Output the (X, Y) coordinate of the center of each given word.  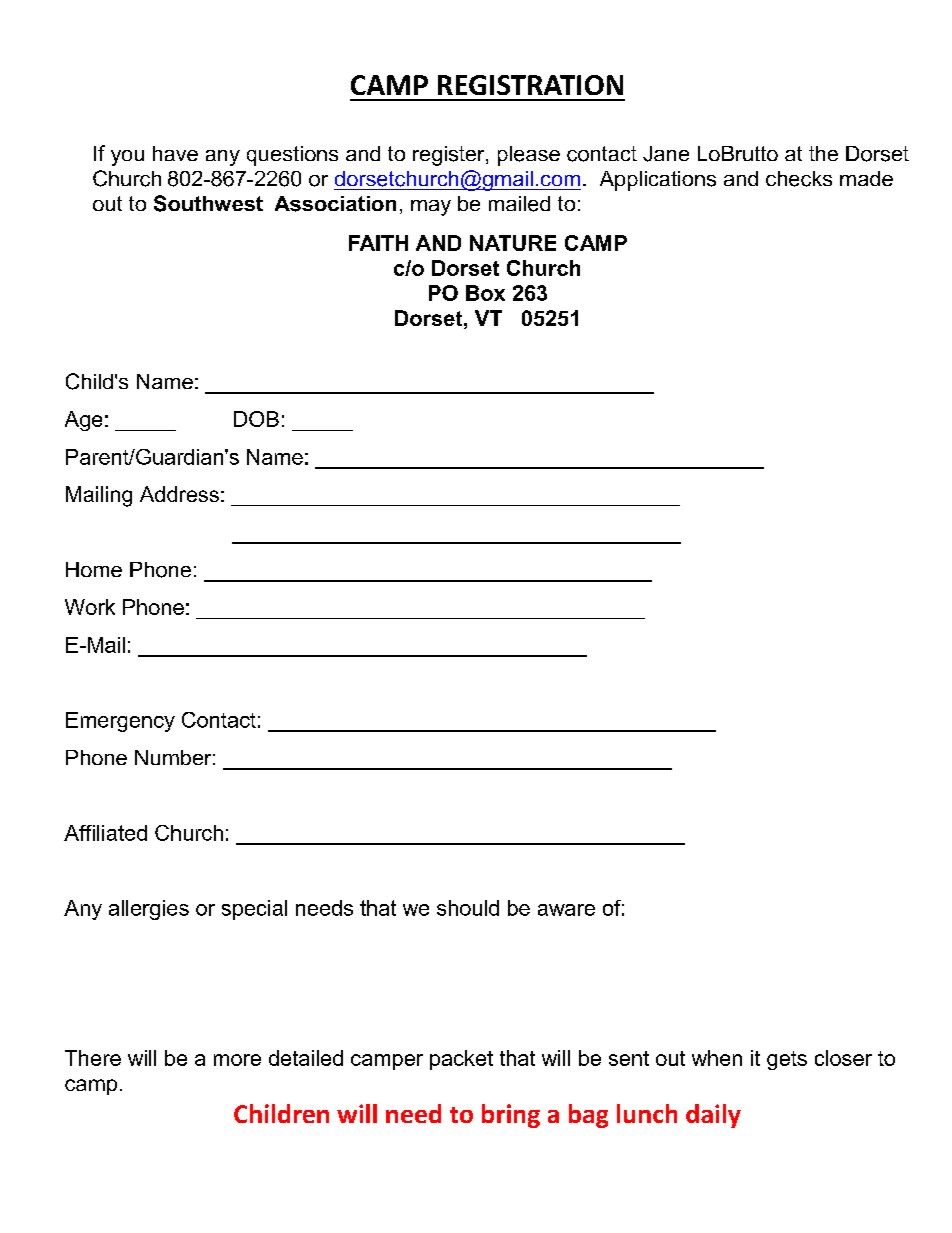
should (468, 908)
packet (461, 1060)
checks (799, 179)
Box (485, 293)
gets (787, 1060)
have (175, 153)
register (450, 156)
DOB (256, 419)
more (237, 1060)
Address (179, 494)
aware (566, 910)
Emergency (120, 722)
